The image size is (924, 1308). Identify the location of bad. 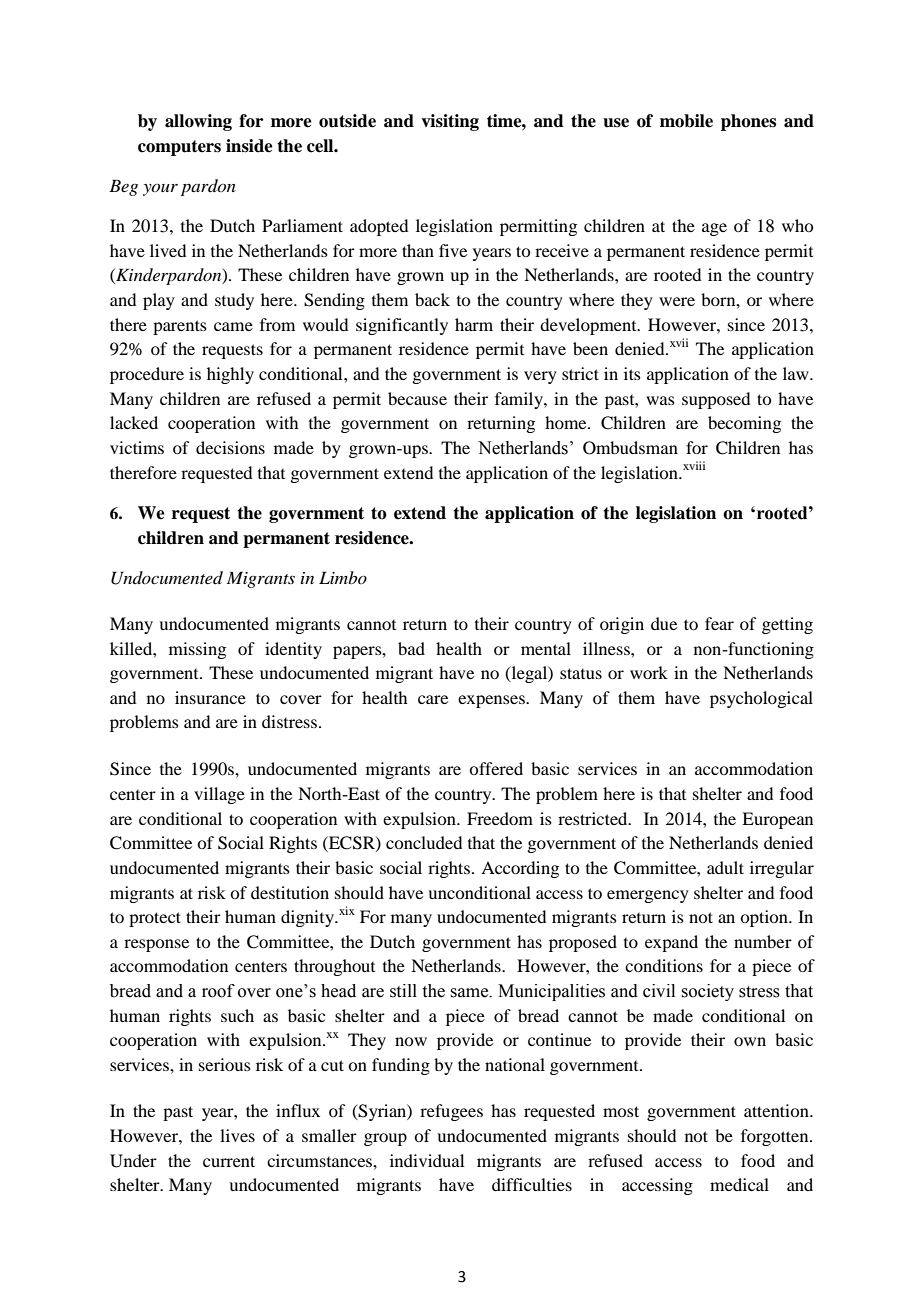
(411, 648).
